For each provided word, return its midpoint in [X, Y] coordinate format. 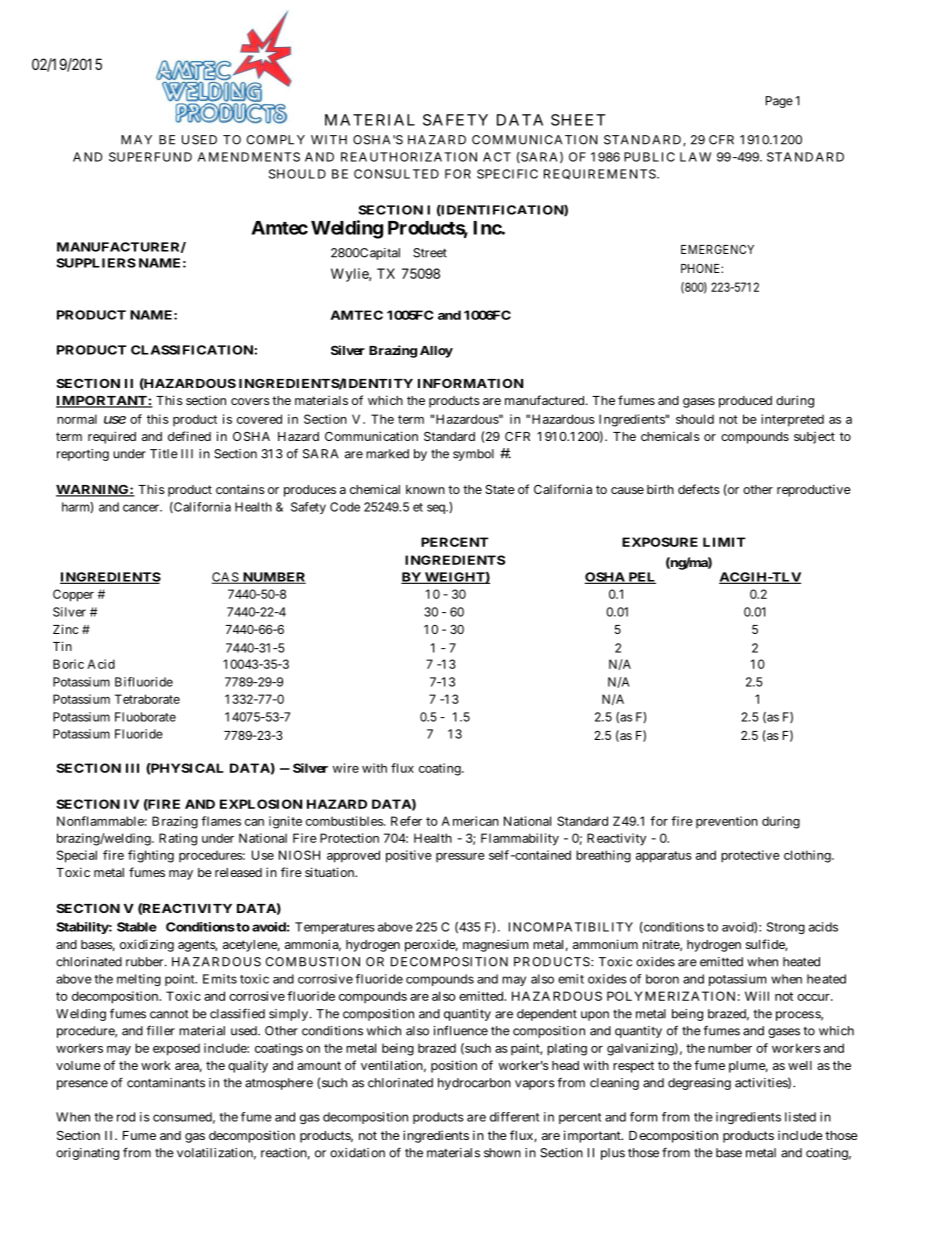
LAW [695, 157]
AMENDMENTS [249, 157]
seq [437, 509]
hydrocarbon [474, 1084]
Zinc [65, 629]
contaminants [166, 1083]
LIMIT [724, 542]
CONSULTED [396, 174]
